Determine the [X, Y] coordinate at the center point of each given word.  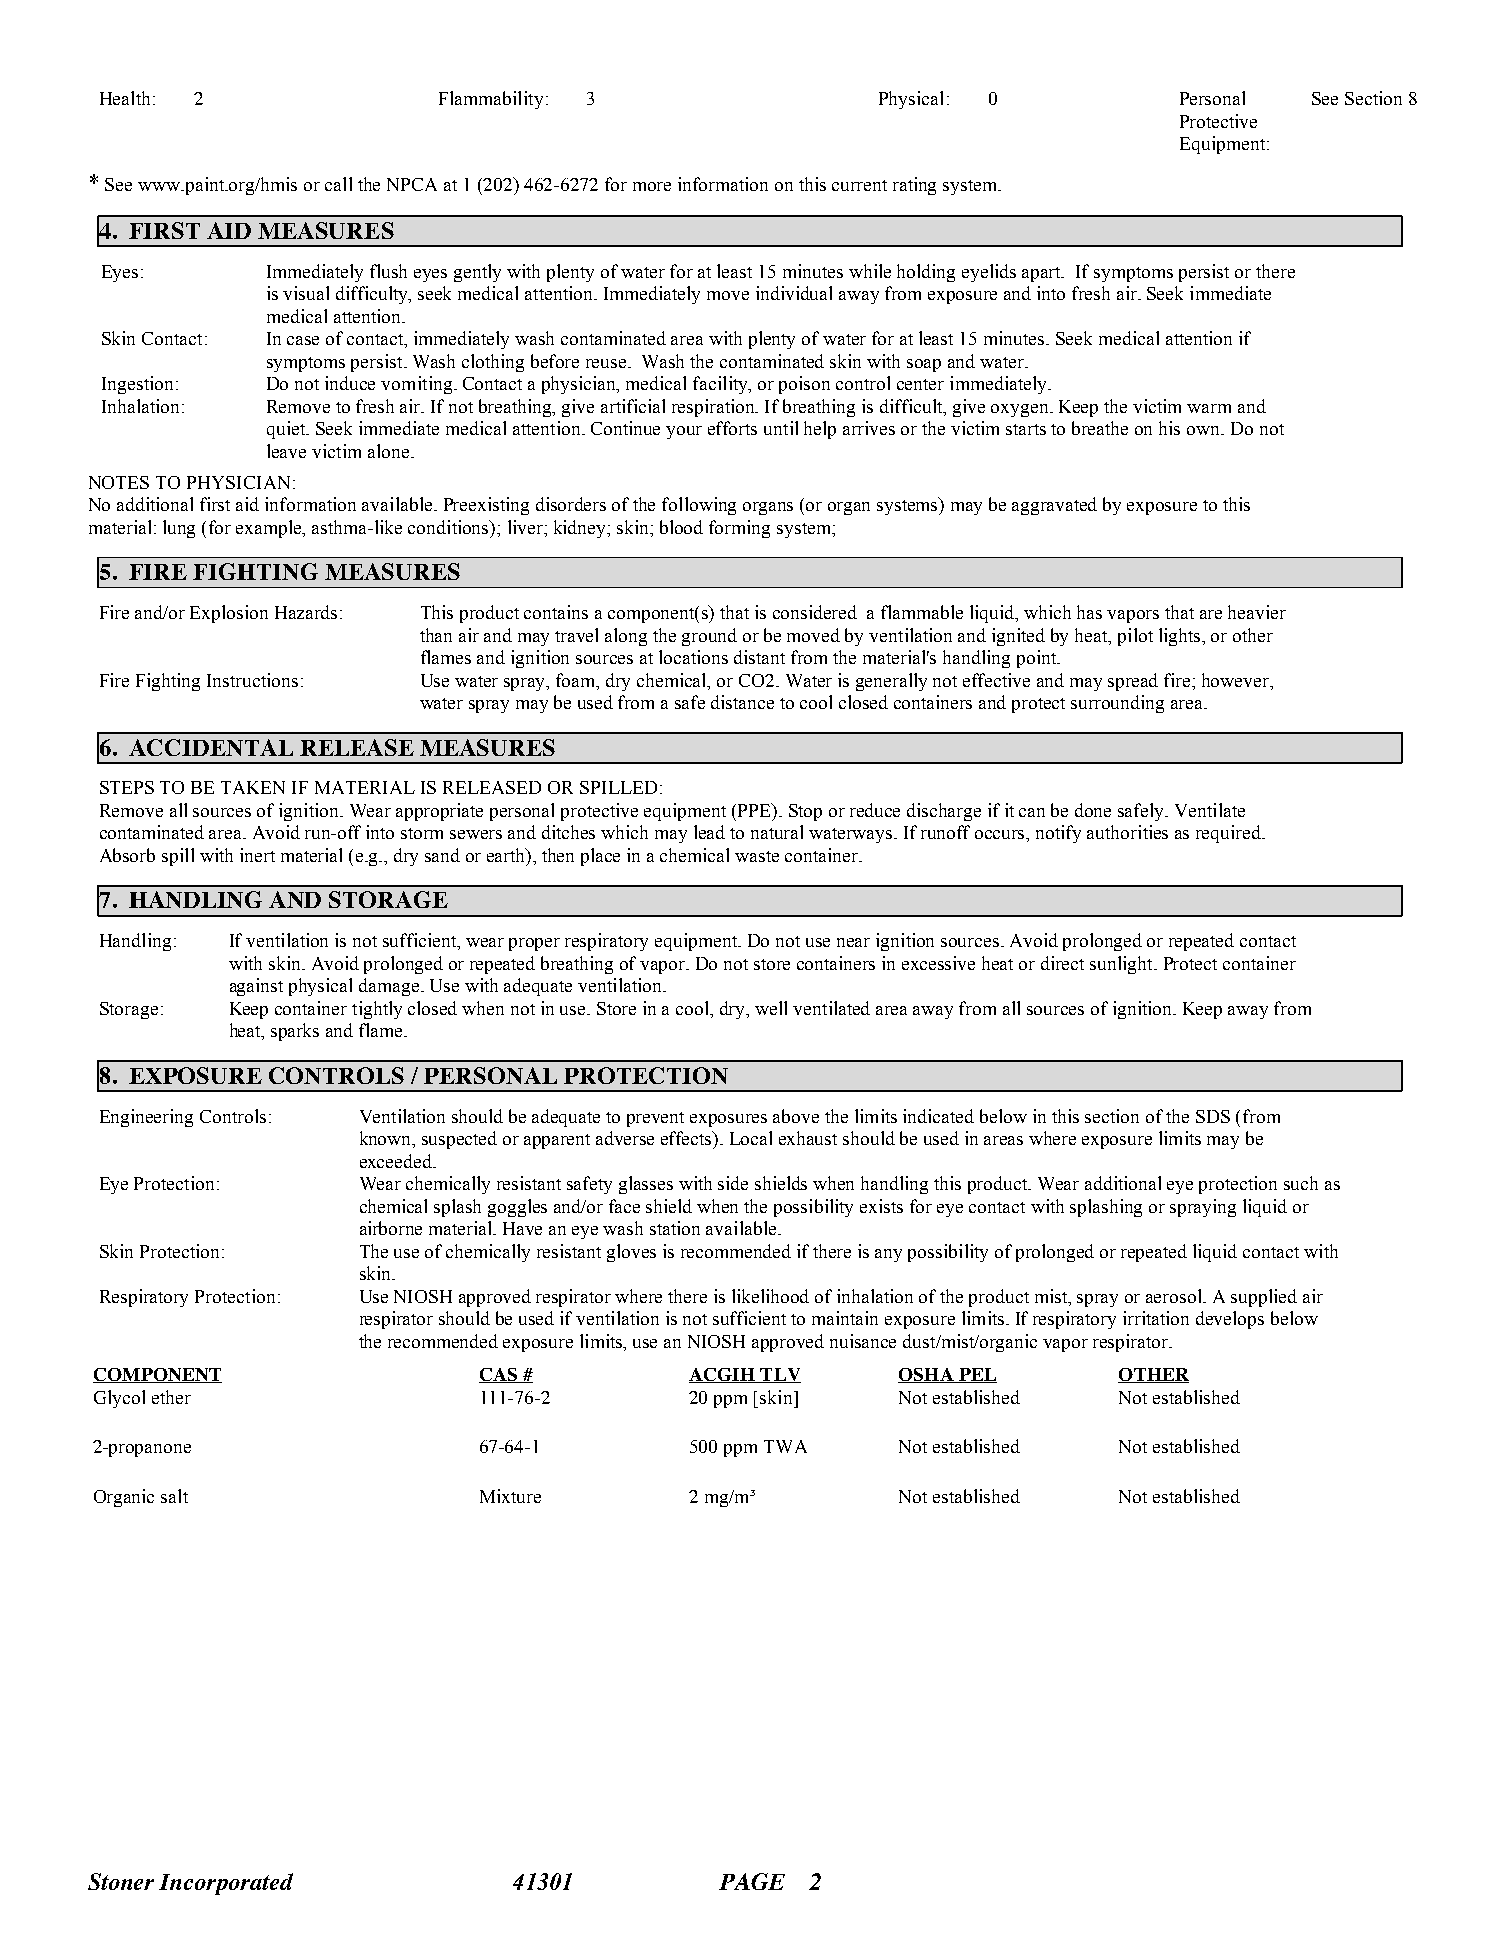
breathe [1100, 428]
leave [286, 451]
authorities [1127, 832]
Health [125, 98]
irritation [1156, 1318]
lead [709, 832]
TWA [785, 1446]
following [699, 506]
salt [174, 1496]
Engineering [146, 1118]
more [652, 186]
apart [1043, 274]
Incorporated [226, 1884]
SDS [1213, 1116]
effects [688, 1139]
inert [257, 855]
